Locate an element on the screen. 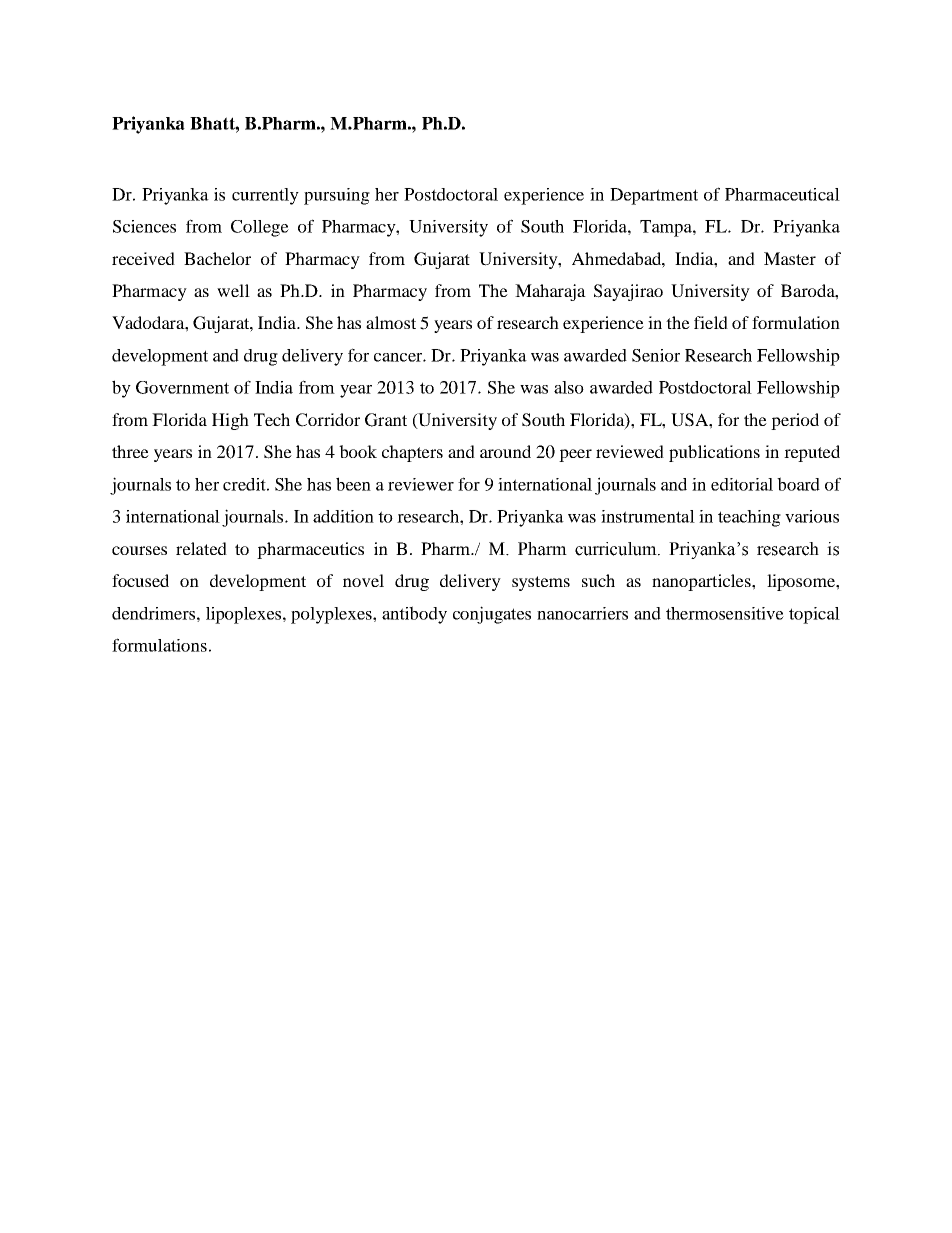 The height and width of the screenshot is (1233, 952). nanoparticles is located at coordinates (702, 582).
